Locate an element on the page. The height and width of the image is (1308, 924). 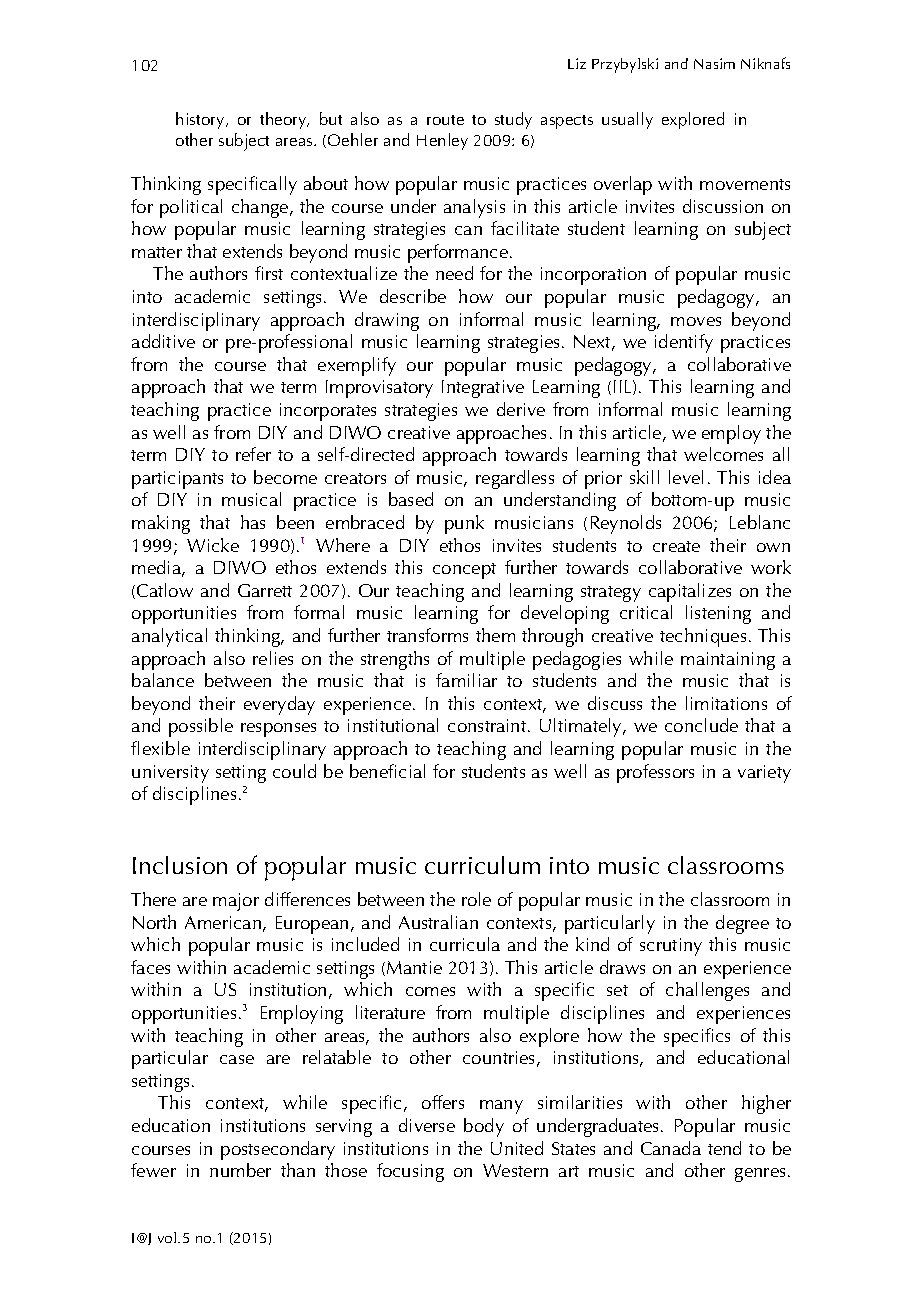
route is located at coordinates (445, 120).
